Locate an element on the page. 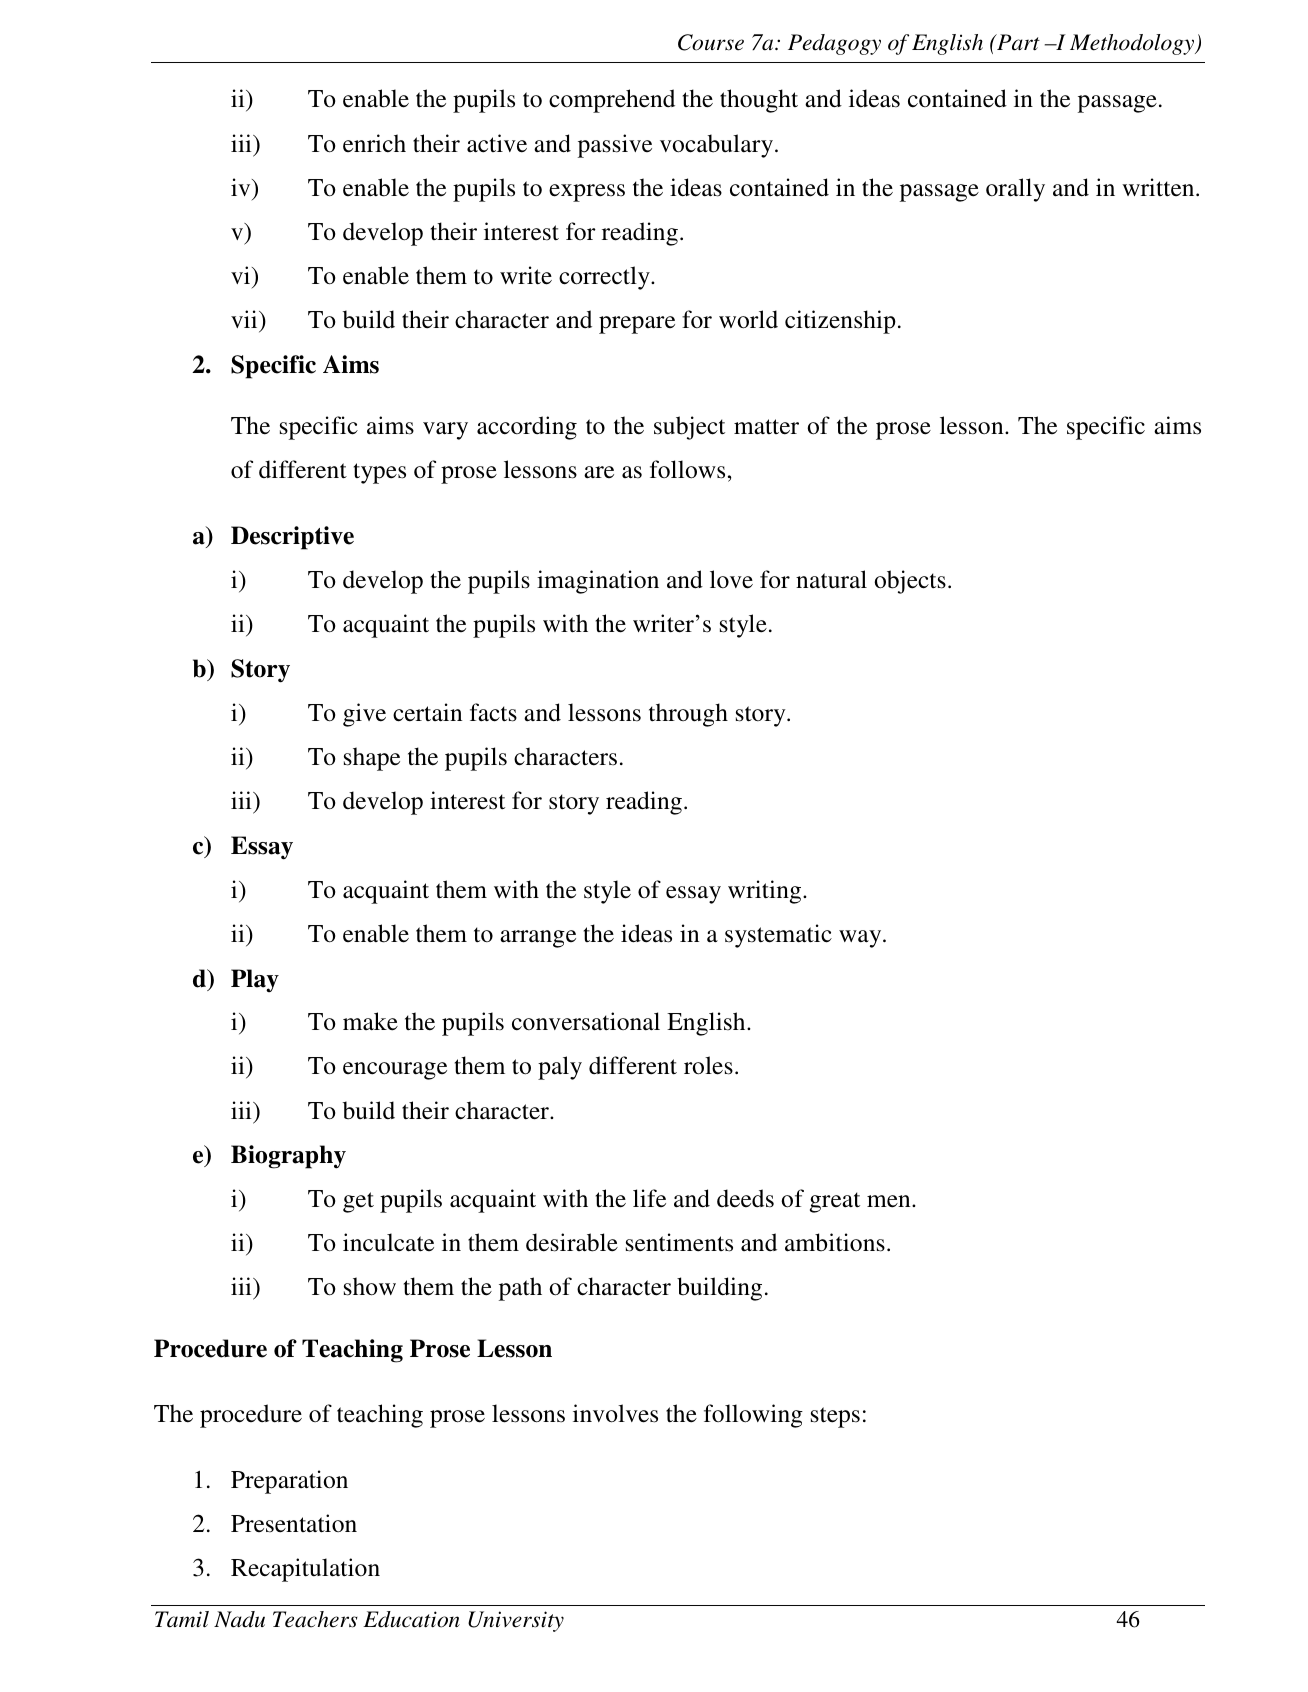  way is located at coordinates (861, 939).
